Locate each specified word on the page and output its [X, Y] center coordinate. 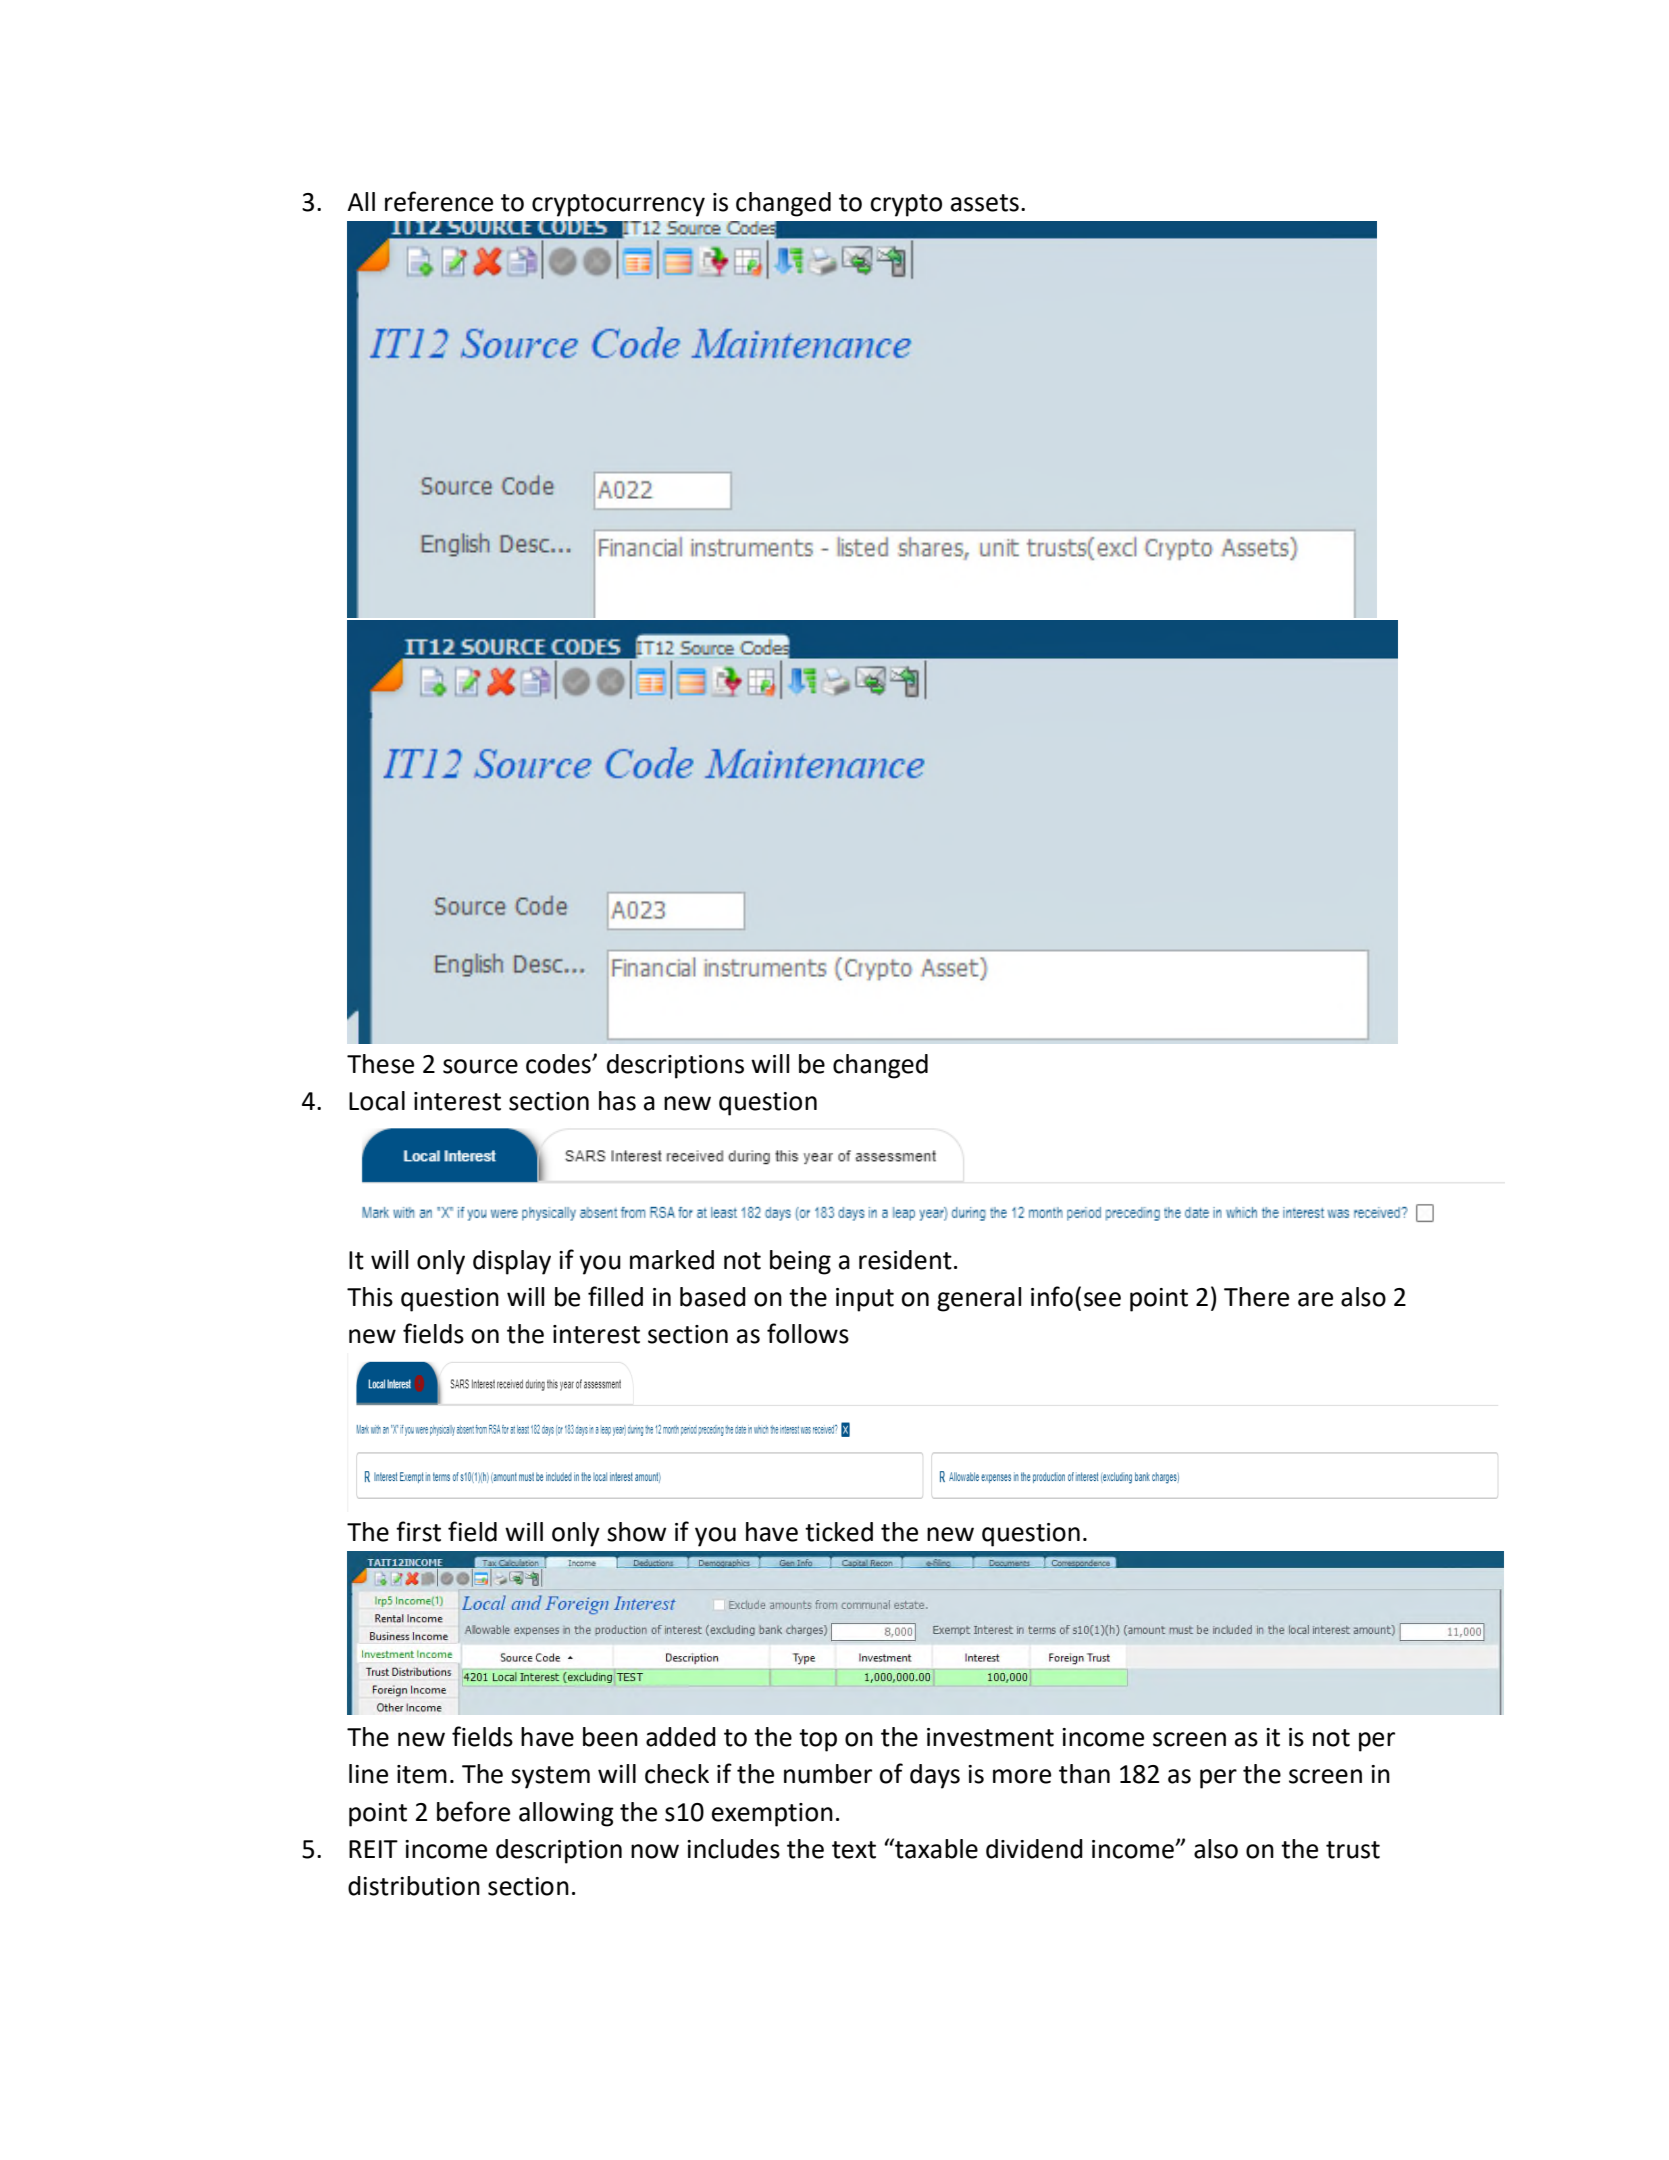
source [480, 1066]
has [617, 1101]
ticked [839, 1532]
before [473, 1811]
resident [905, 1260]
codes [559, 1064]
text [854, 1850]
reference [439, 201]
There [1256, 1297]
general [979, 1299]
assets [985, 203]
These [380, 1064]
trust [1353, 1850]
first [418, 1531]
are [1315, 1299]
